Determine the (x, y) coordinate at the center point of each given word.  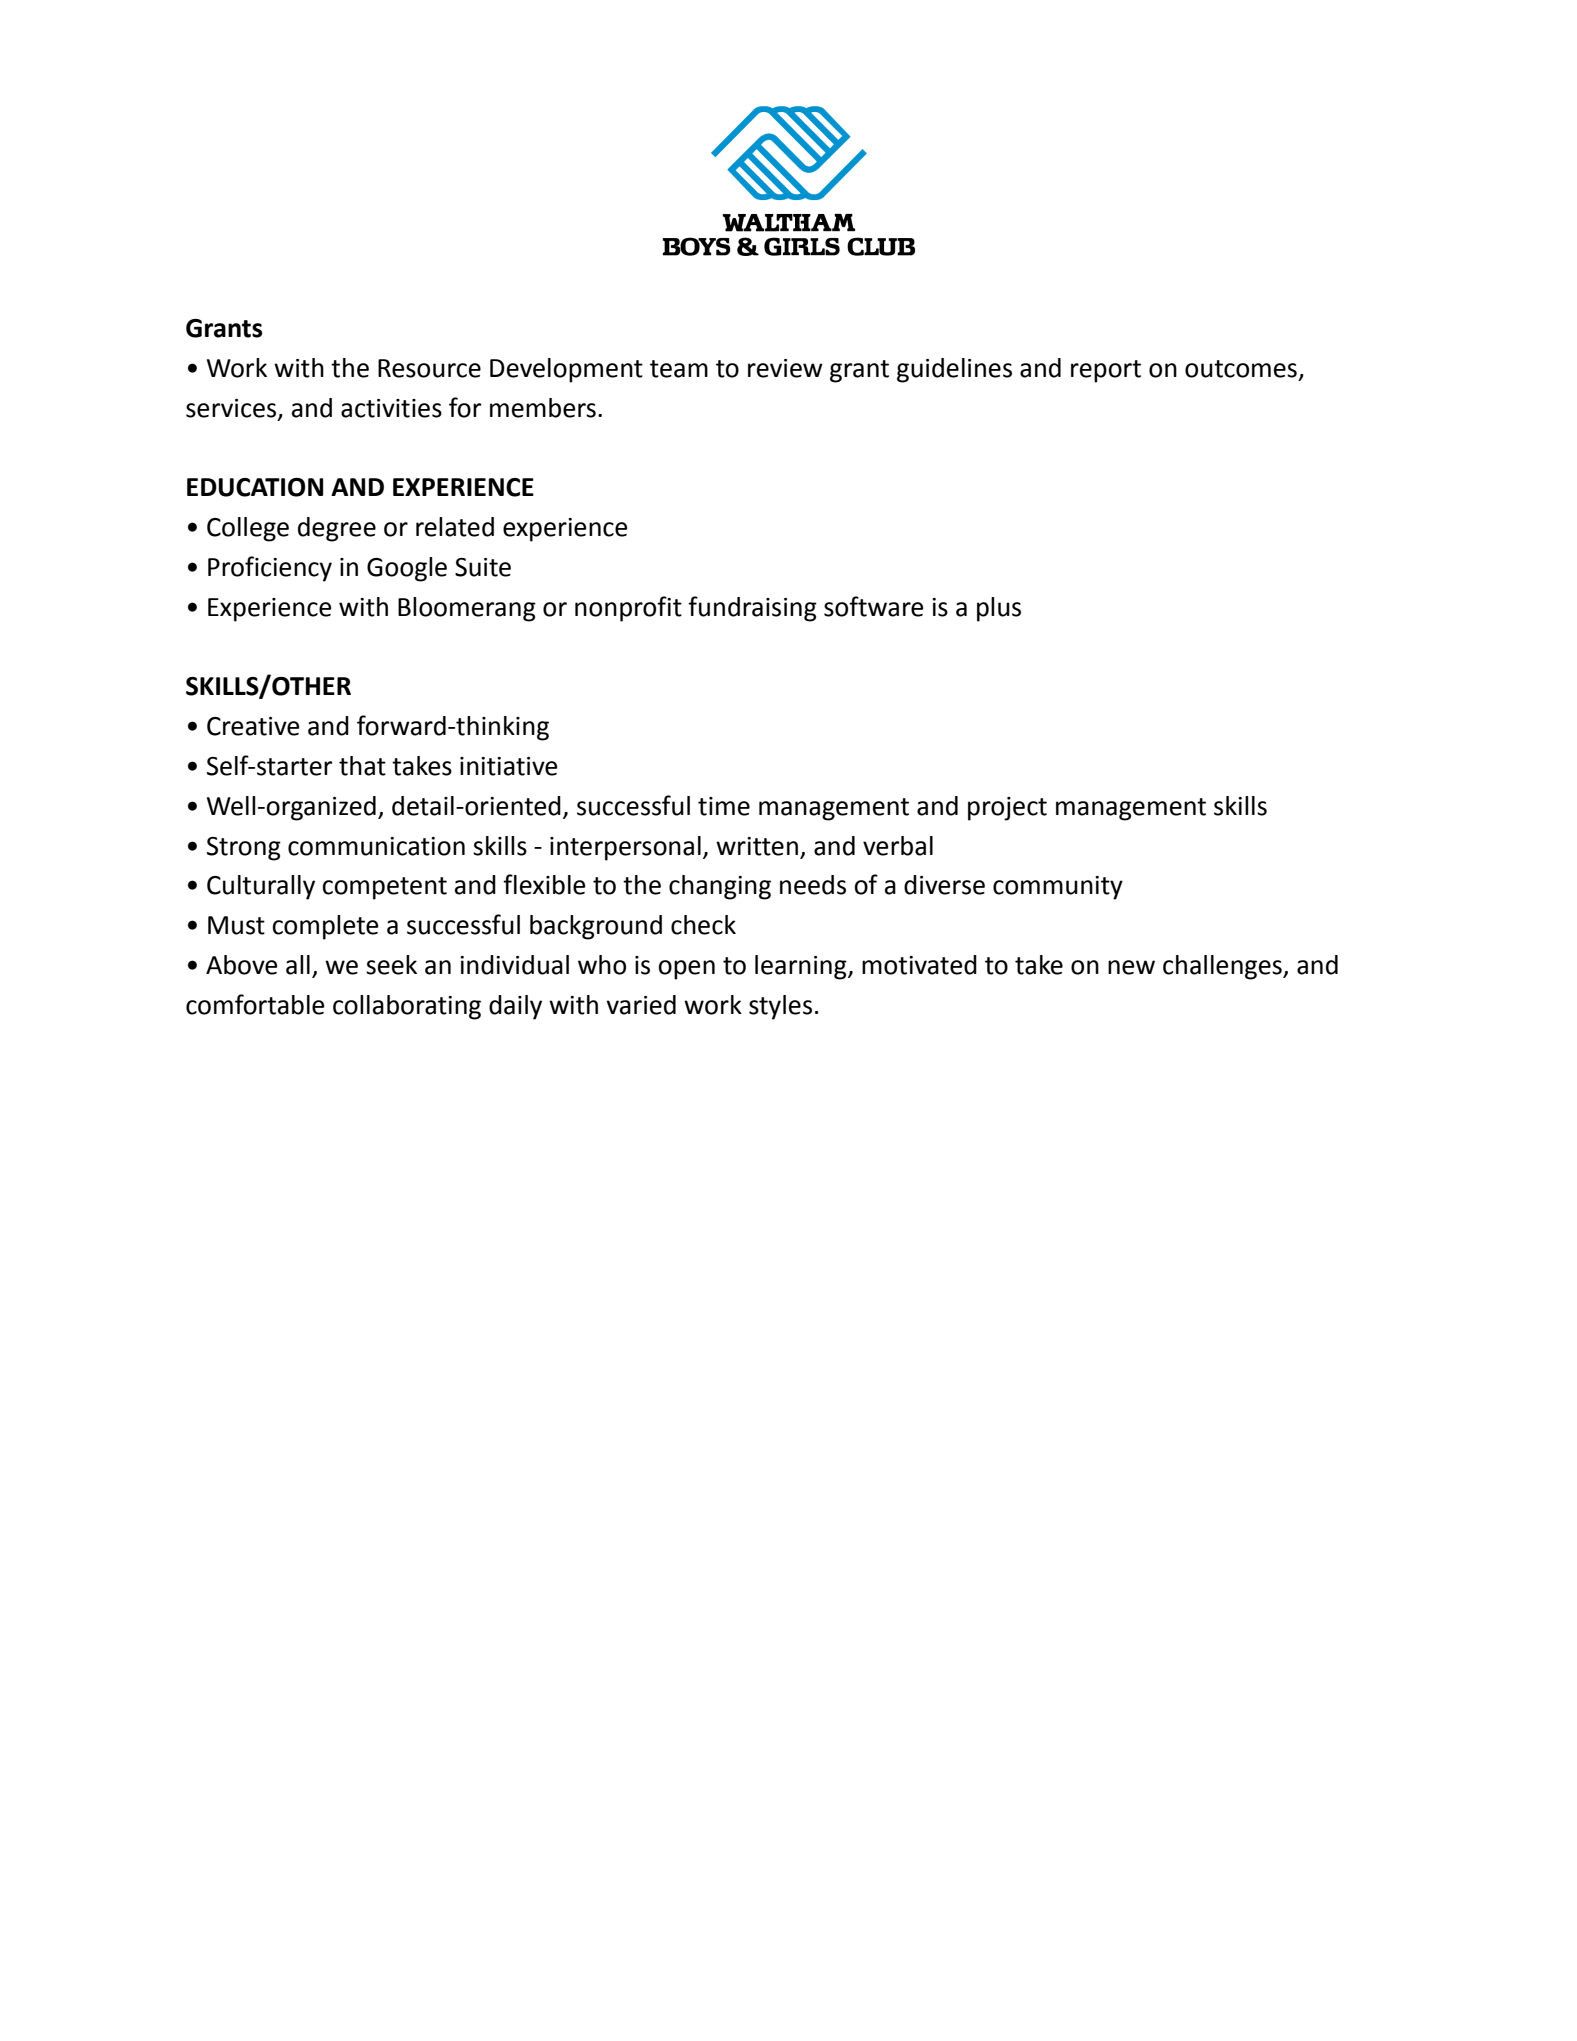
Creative (253, 726)
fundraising (752, 609)
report (1106, 371)
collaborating (407, 1007)
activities (391, 408)
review (785, 368)
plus (999, 609)
